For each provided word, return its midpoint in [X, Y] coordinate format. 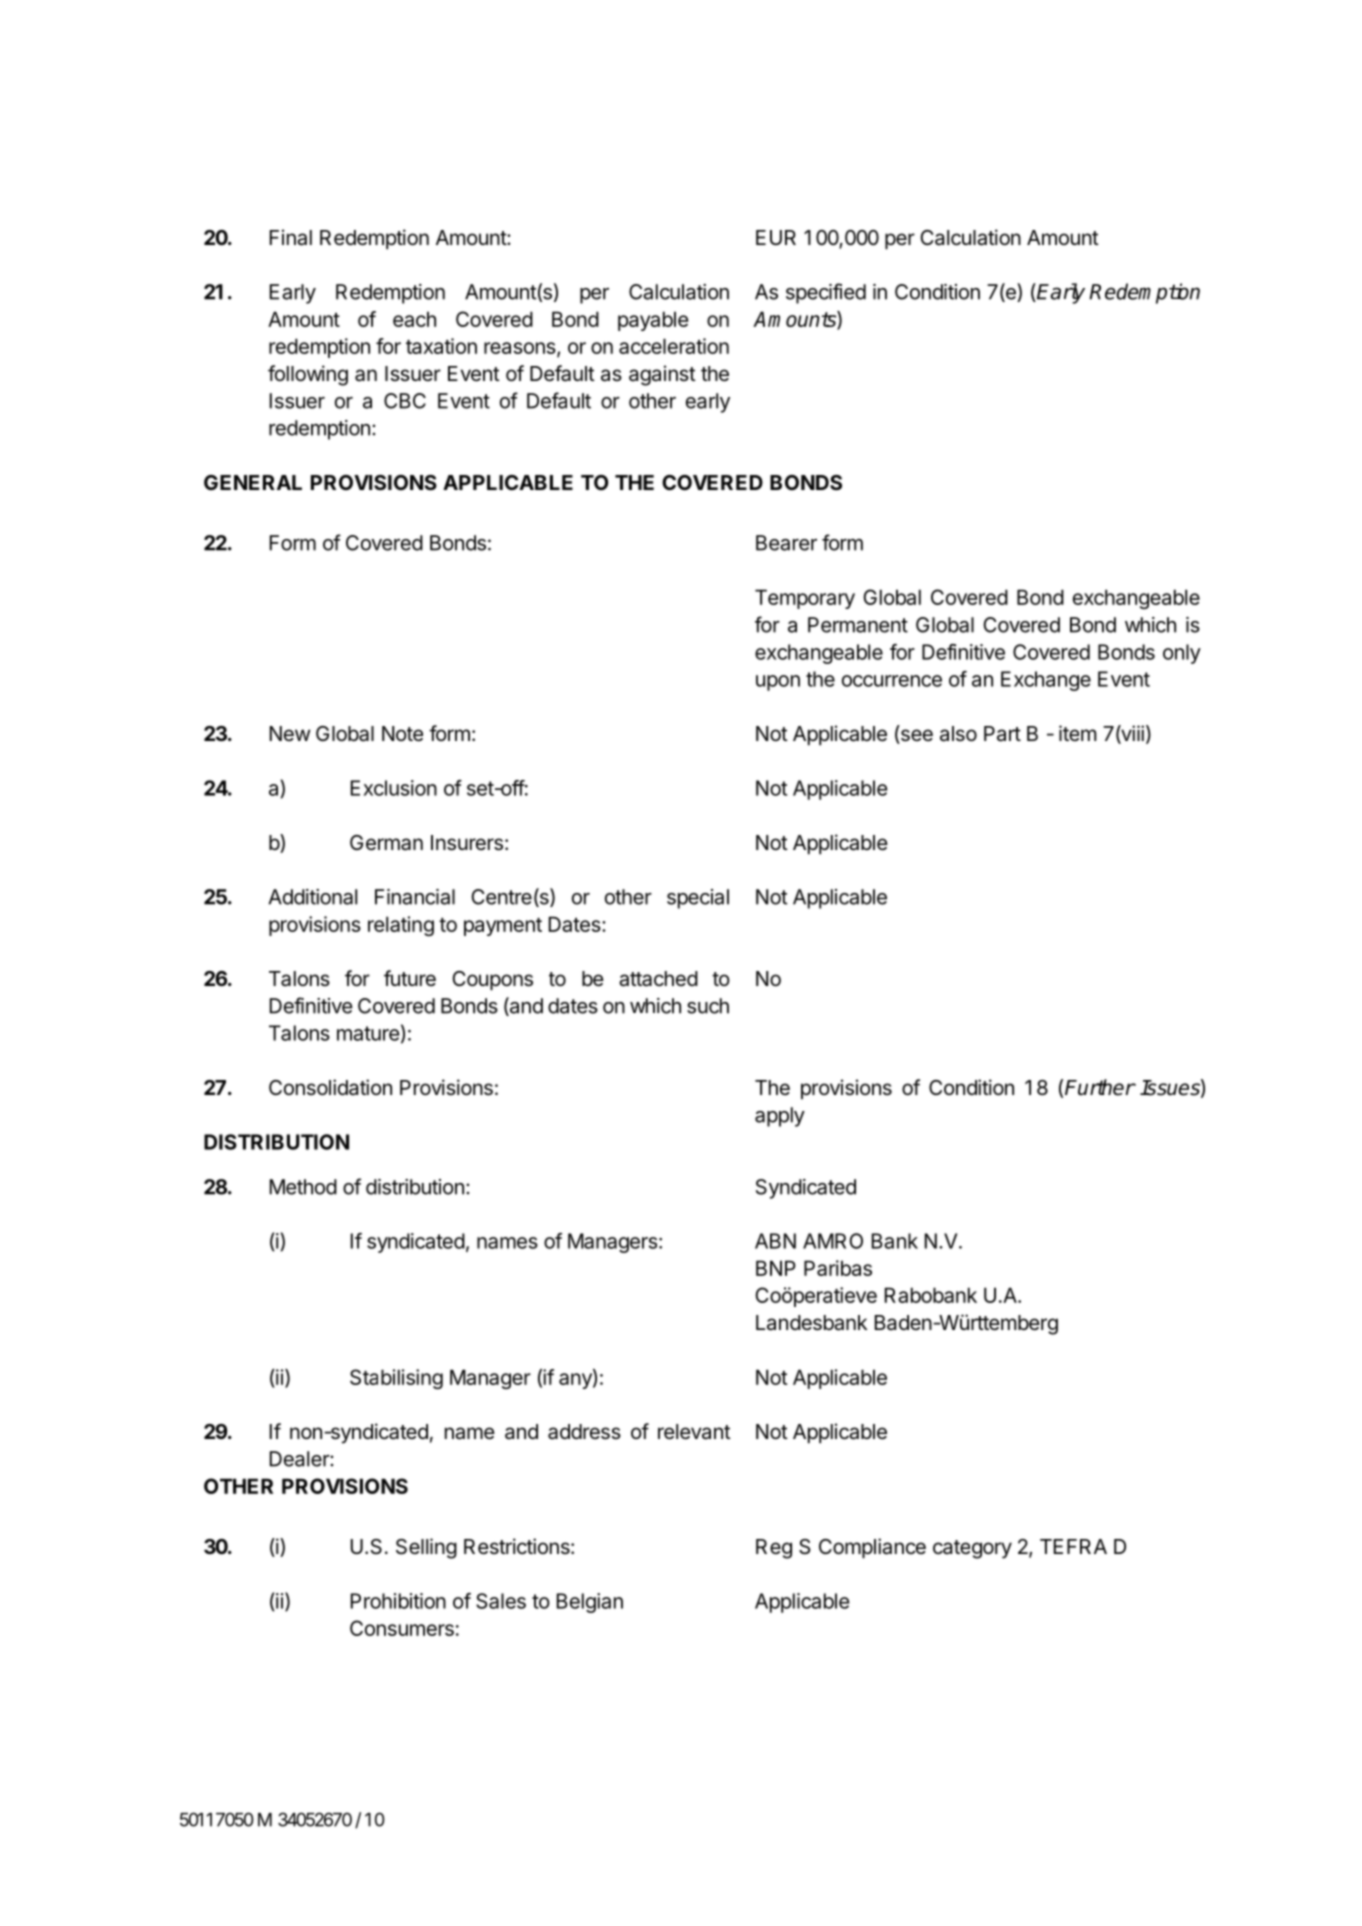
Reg [774, 1549]
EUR [776, 237]
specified [826, 293]
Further [1100, 1087]
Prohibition [398, 1601]
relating [401, 926]
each [414, 319]
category [972, 1549]
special [698, 899]
